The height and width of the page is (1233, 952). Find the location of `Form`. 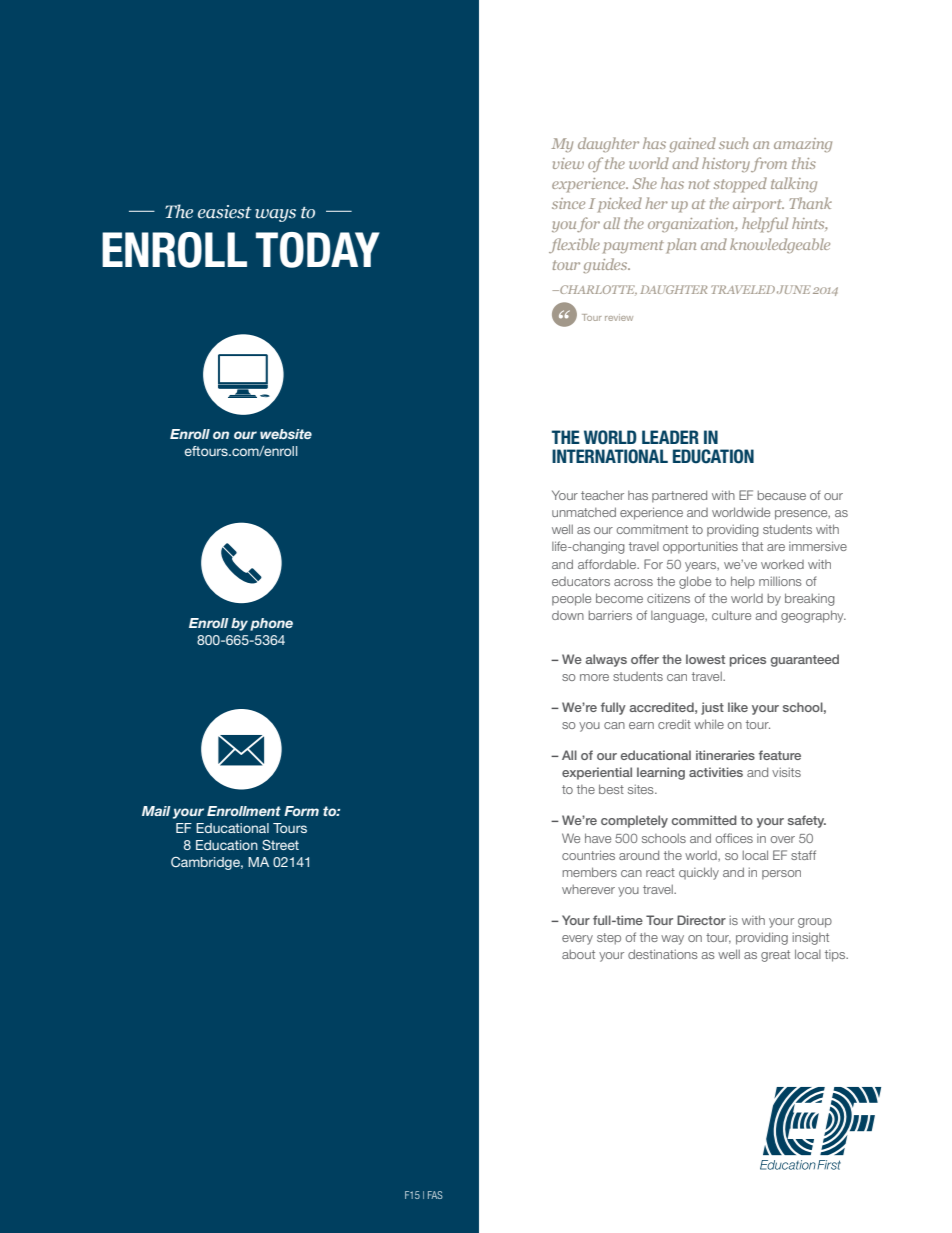

Form is located at coordinates (301, 811).
